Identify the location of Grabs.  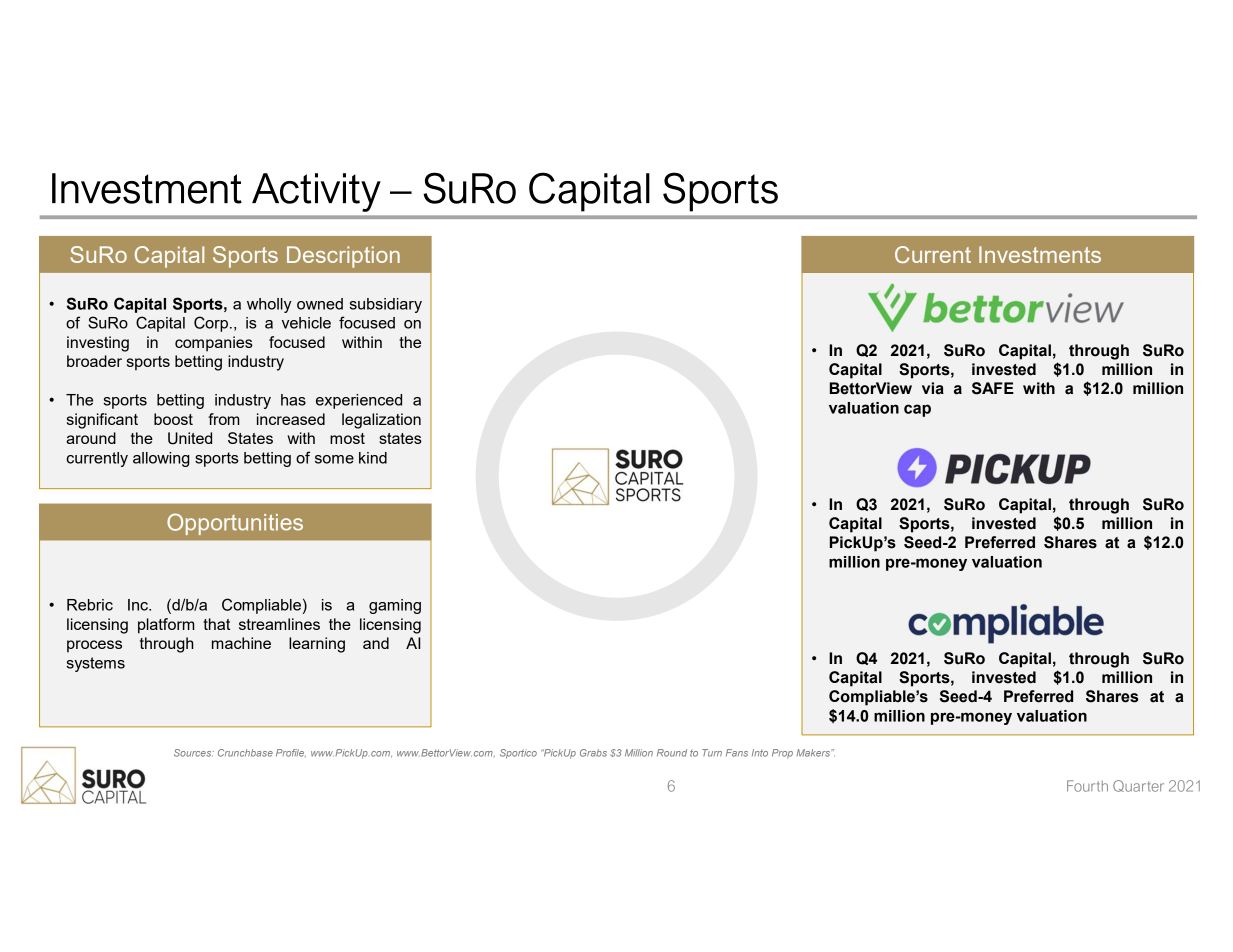
(593, 753).
